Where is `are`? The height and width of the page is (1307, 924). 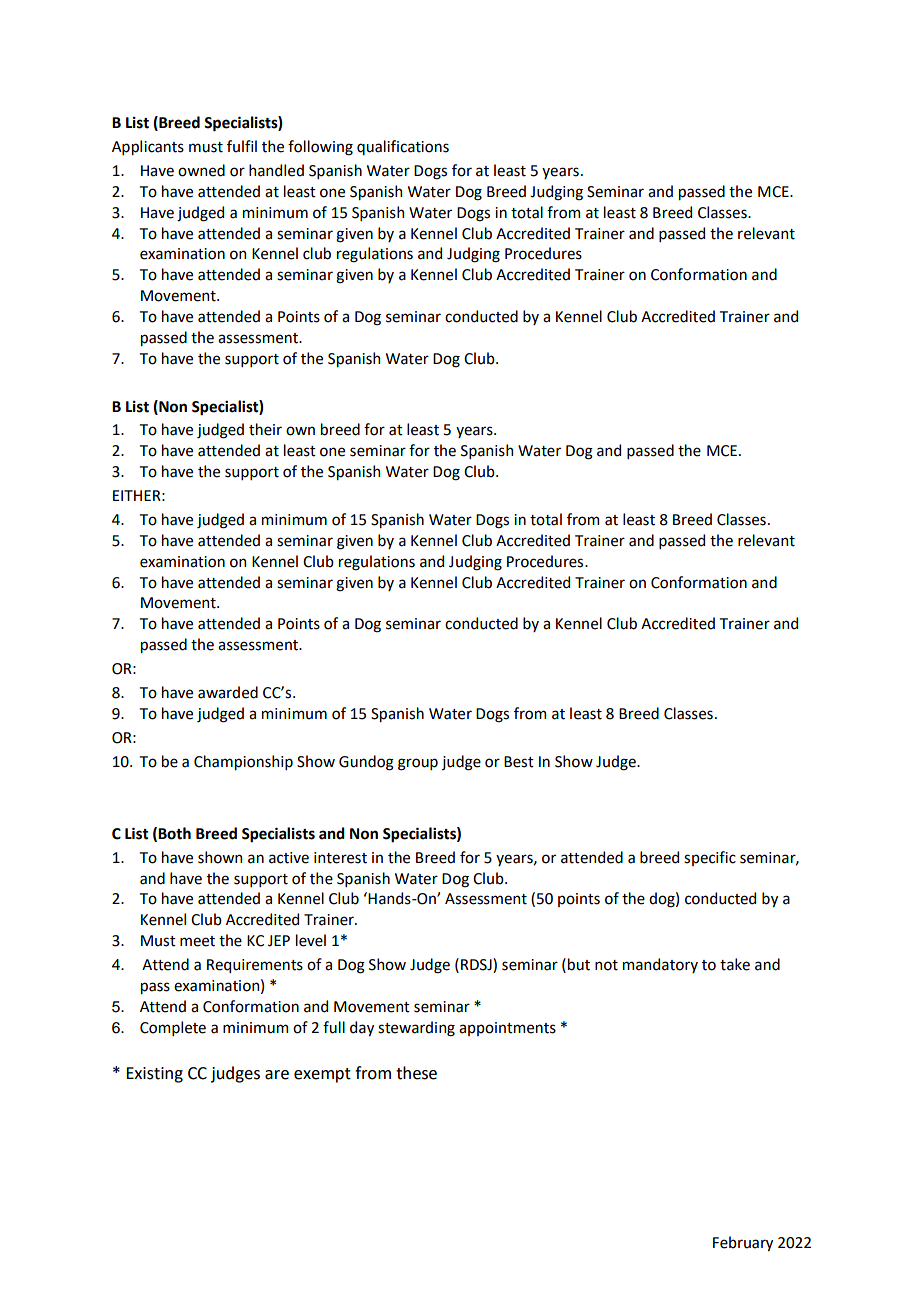
are is located at coordinates (277, 1075).
